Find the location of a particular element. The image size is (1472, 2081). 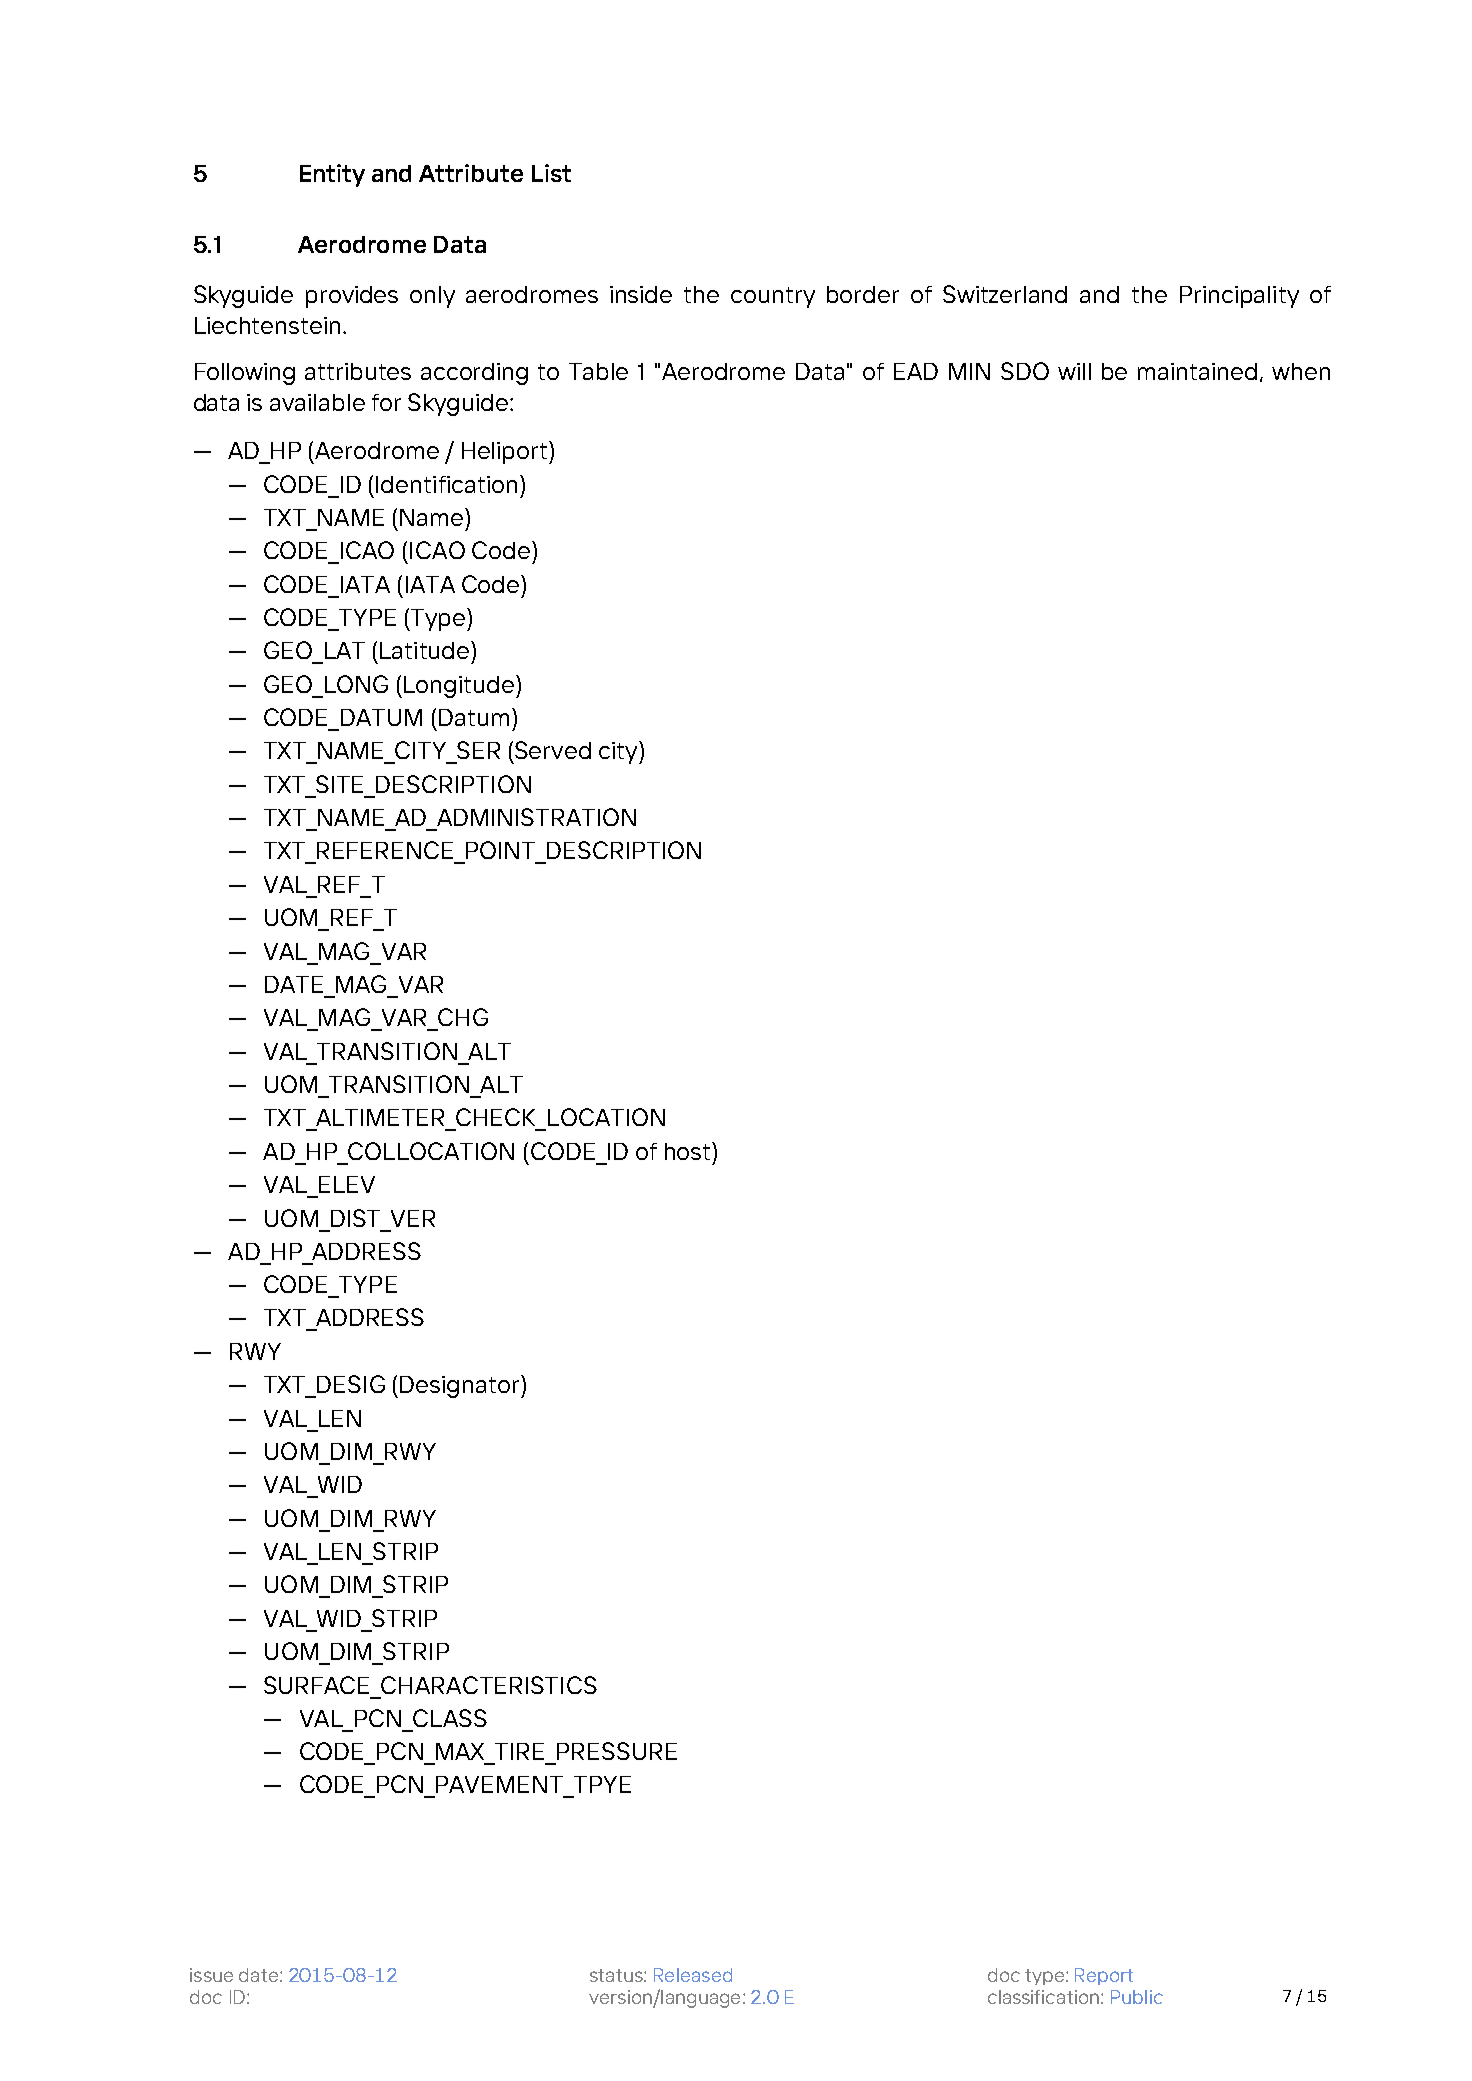

issue is located at coordinates (211, 1975).
